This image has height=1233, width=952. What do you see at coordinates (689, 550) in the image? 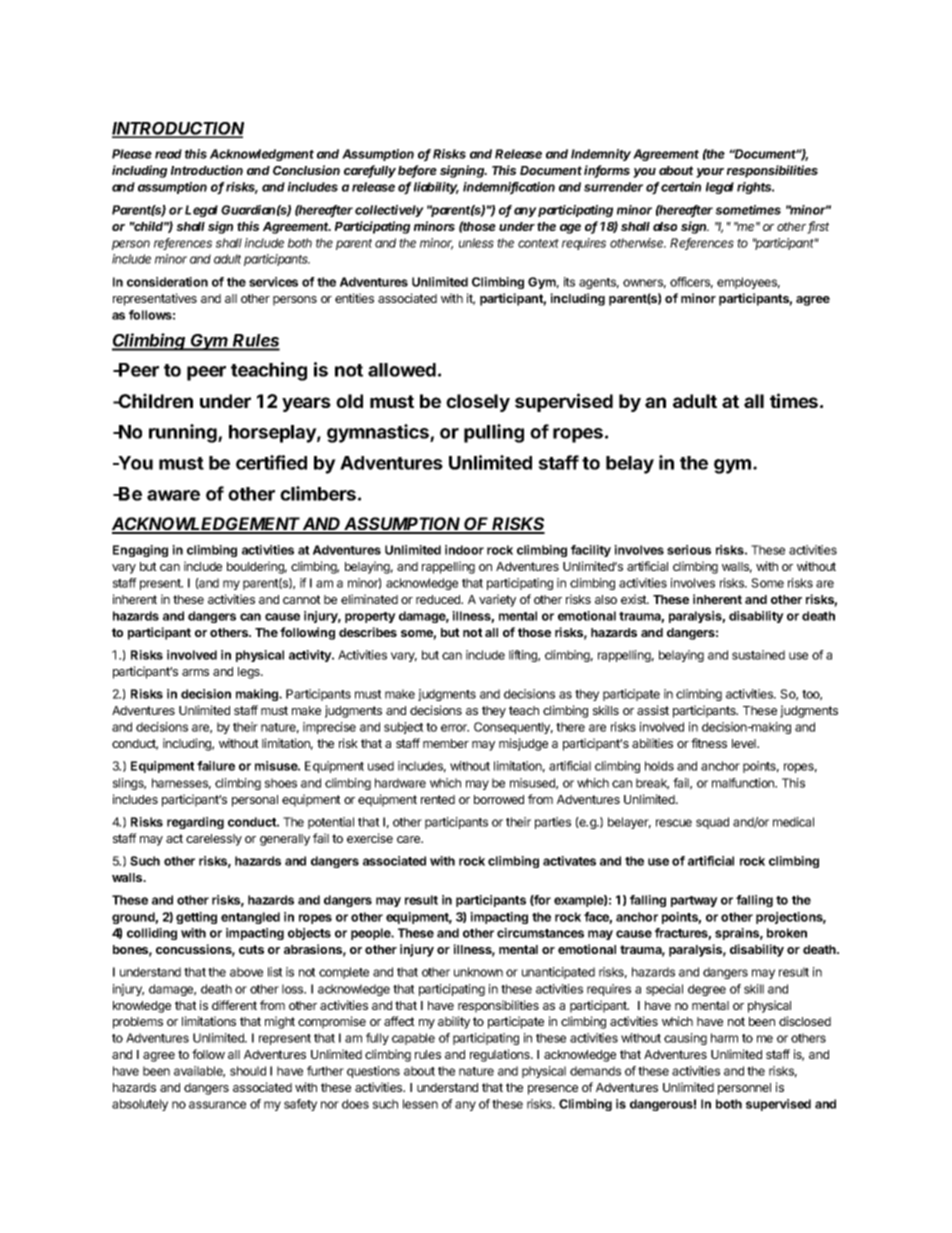
I see `serious` at bounding box center [689, 550].
